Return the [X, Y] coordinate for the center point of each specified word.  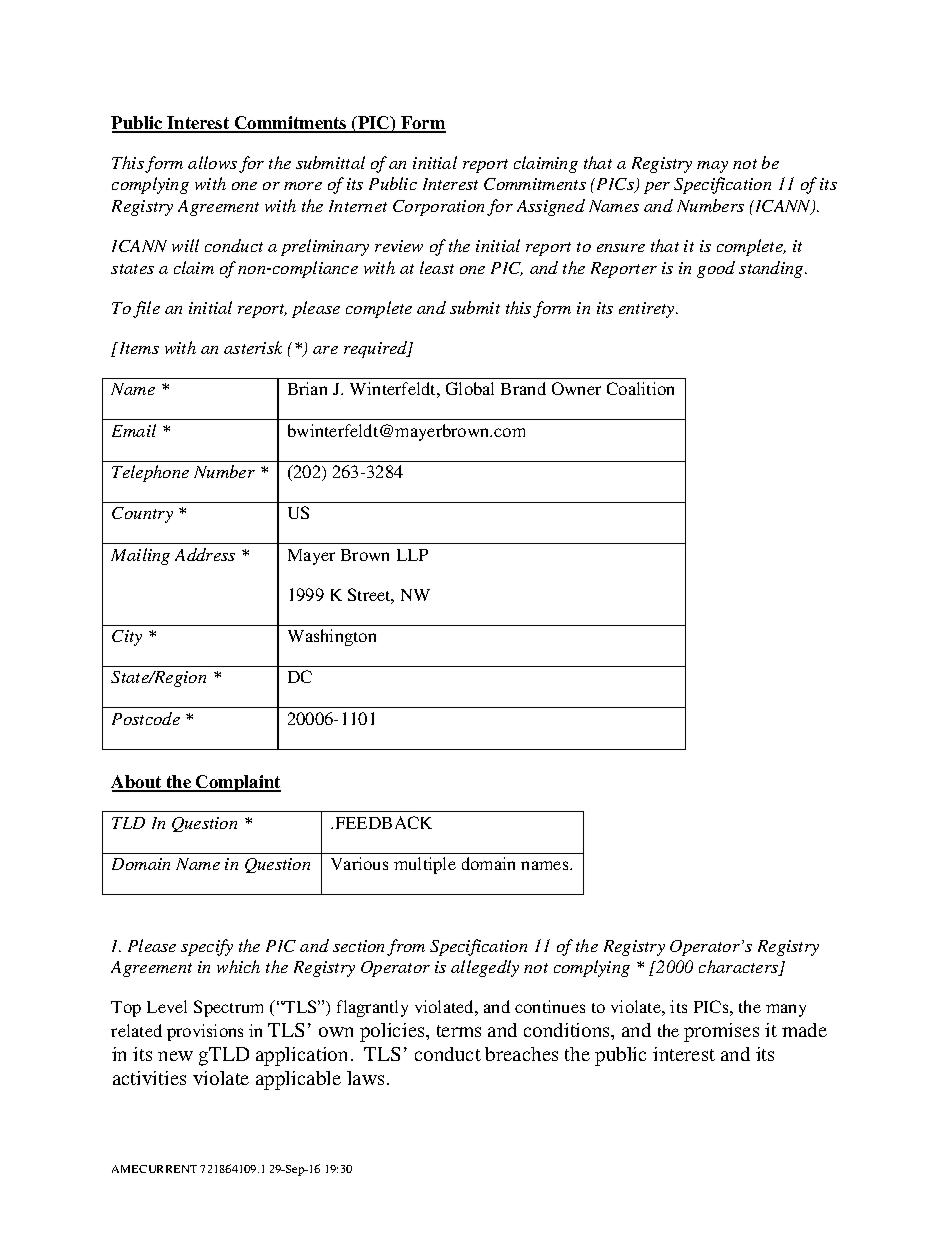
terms [459, 1031]
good [716, 269]
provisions [205, 1032]
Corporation [438, 208]
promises [721, 1032]
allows [212, 162]
